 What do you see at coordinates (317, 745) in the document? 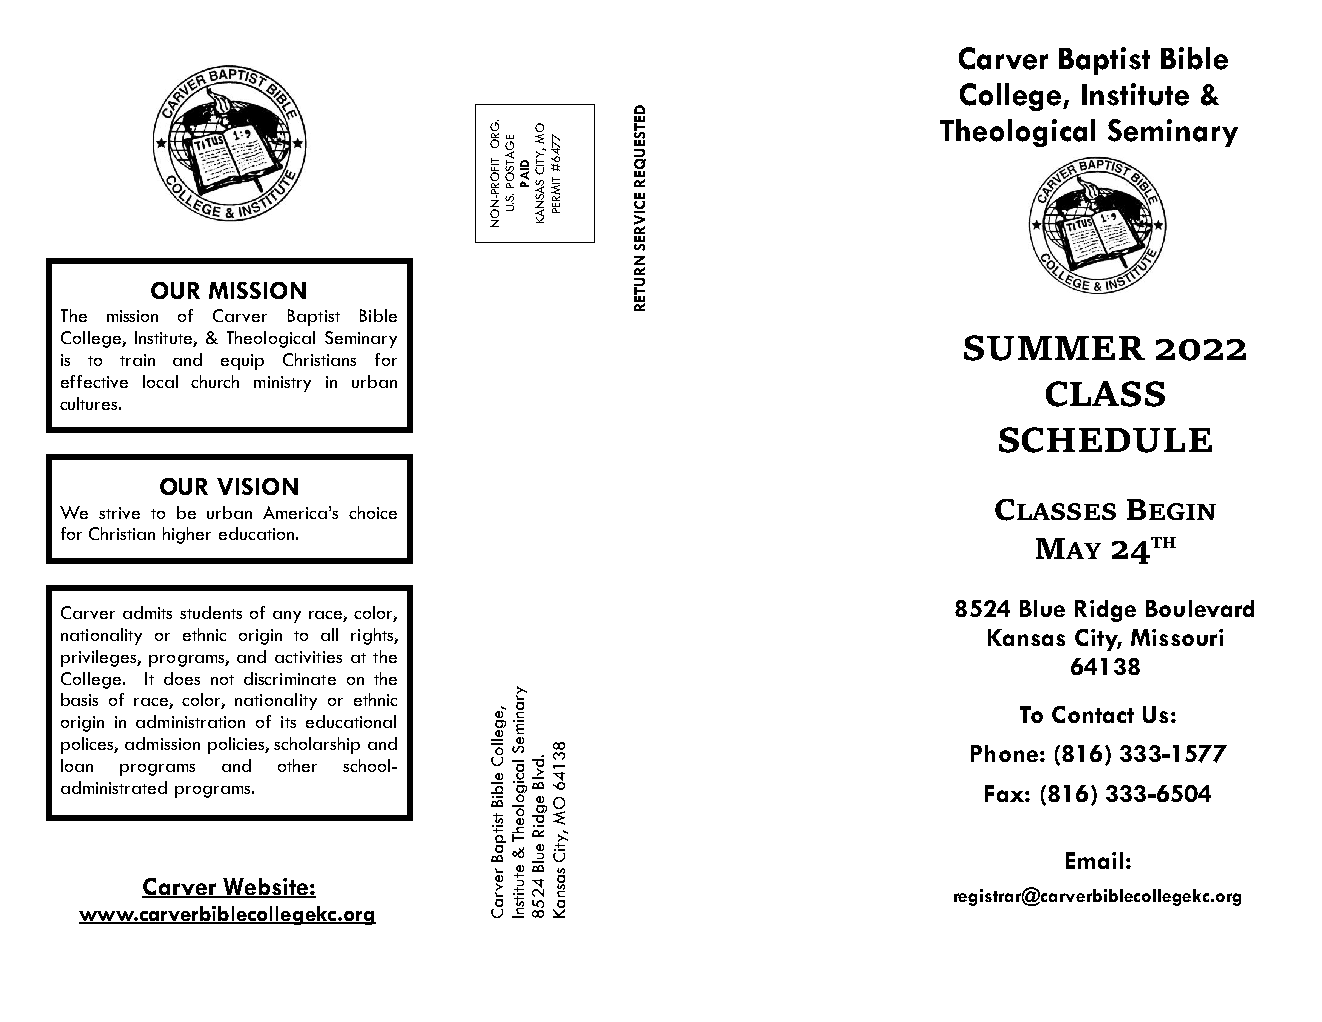
I see `scholarship` at bounding box center [317, 745].
